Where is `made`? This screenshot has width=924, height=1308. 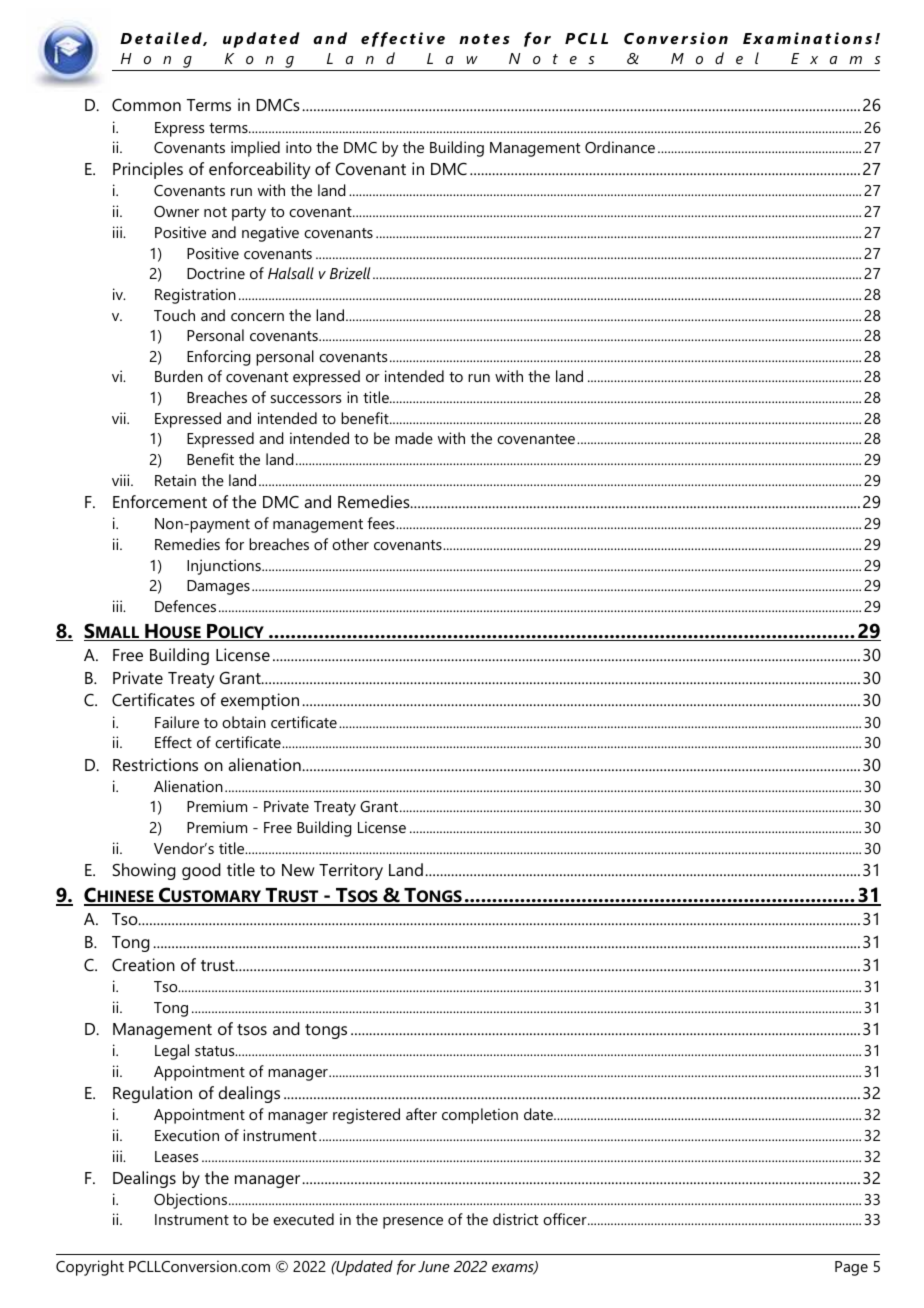 made is located at coordinates (414, 438).
